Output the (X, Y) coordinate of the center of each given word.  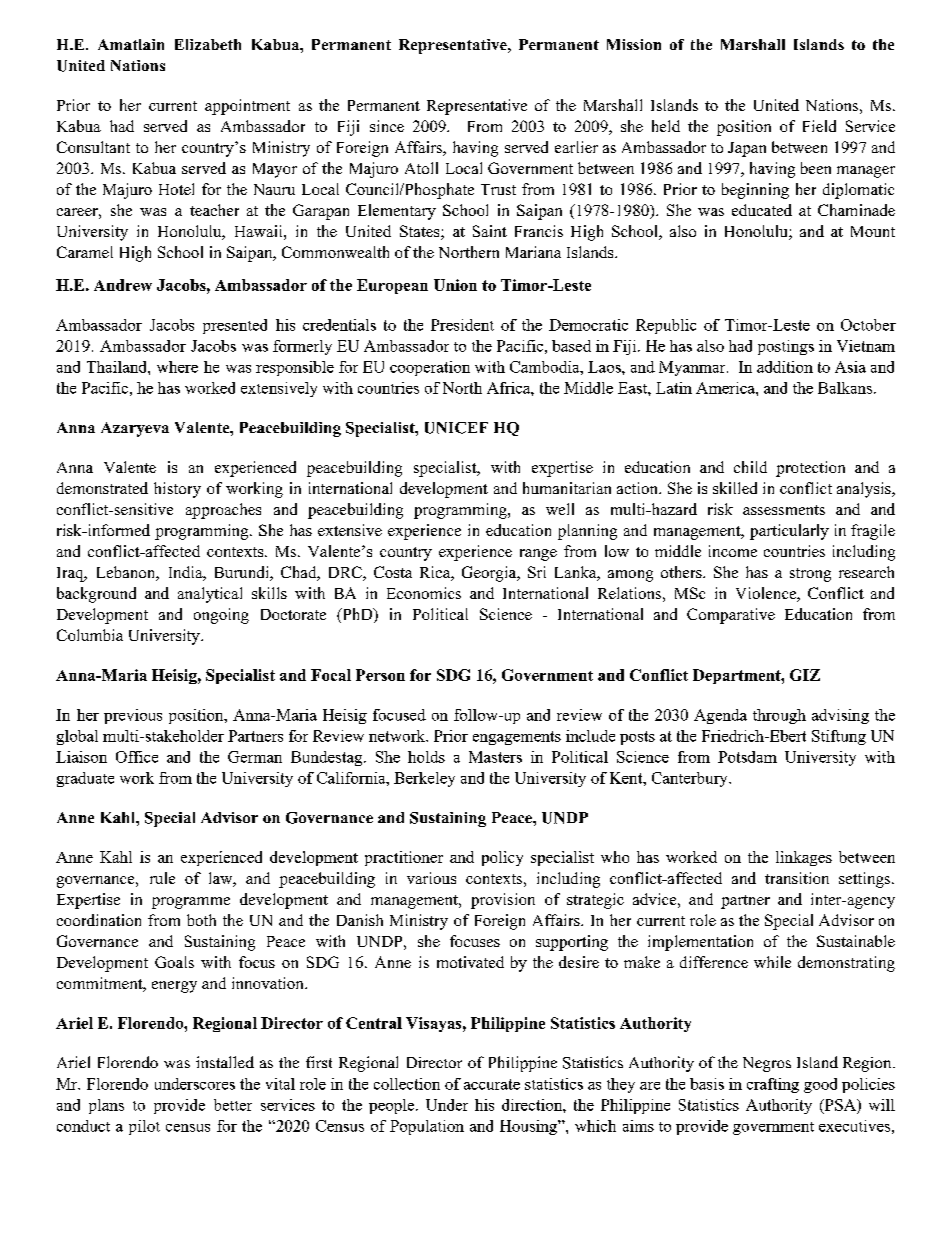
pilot (144, 1127)
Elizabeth (208, 44)
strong (810, 575)
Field (819, 126)
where (177, 367)
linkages (804, 858)
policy (502, 858)
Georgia (490, 574)
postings (786, 347)
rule (162, 878)
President (462, 325)
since (387, 126)
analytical (210, 595)
